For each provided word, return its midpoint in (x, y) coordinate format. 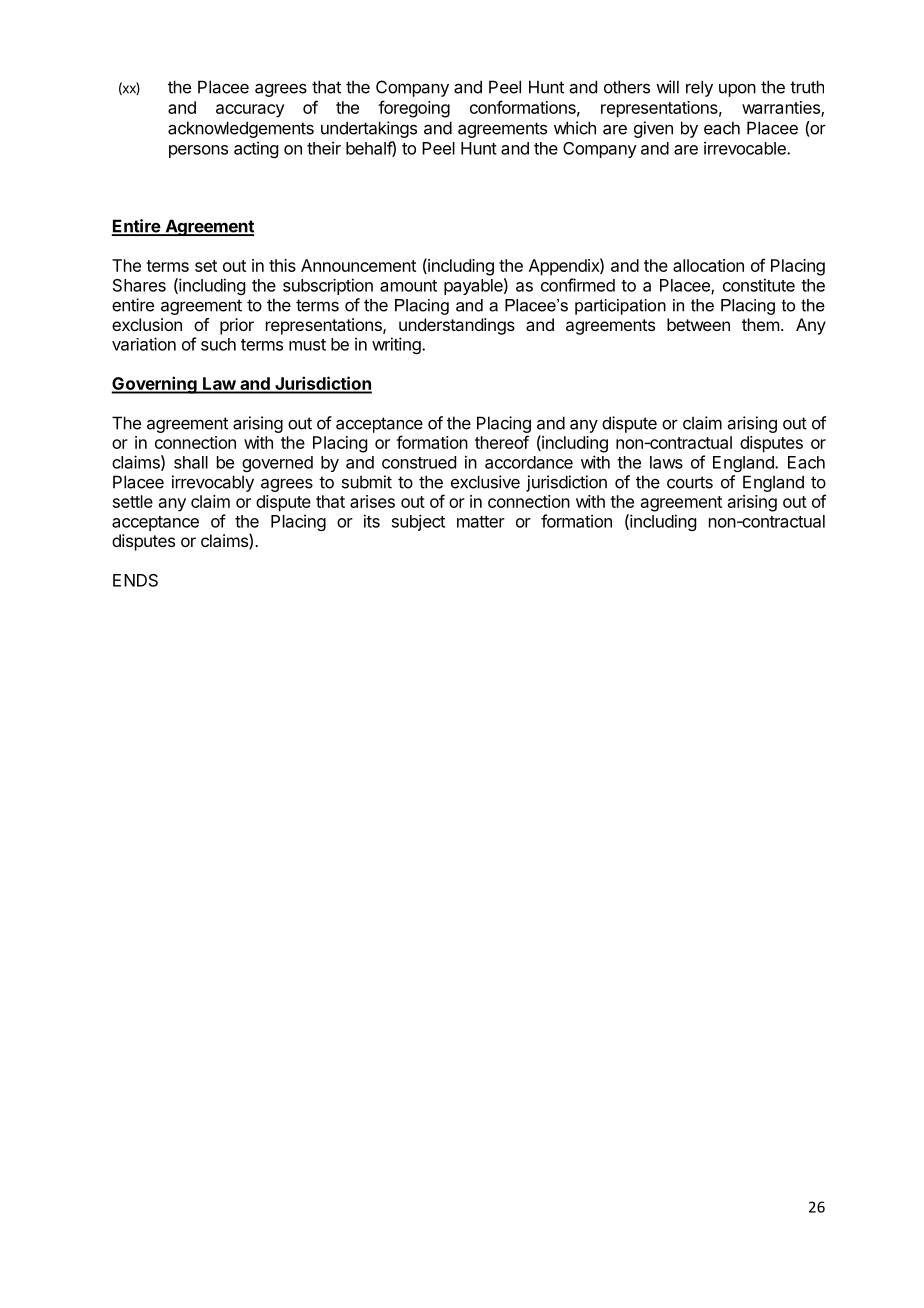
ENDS (135, 580)
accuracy (250, 111)
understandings (457, 326)
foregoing (414, 109)
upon (737, 90)
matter (481, 522)
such (218, 344)
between (698, 324)
